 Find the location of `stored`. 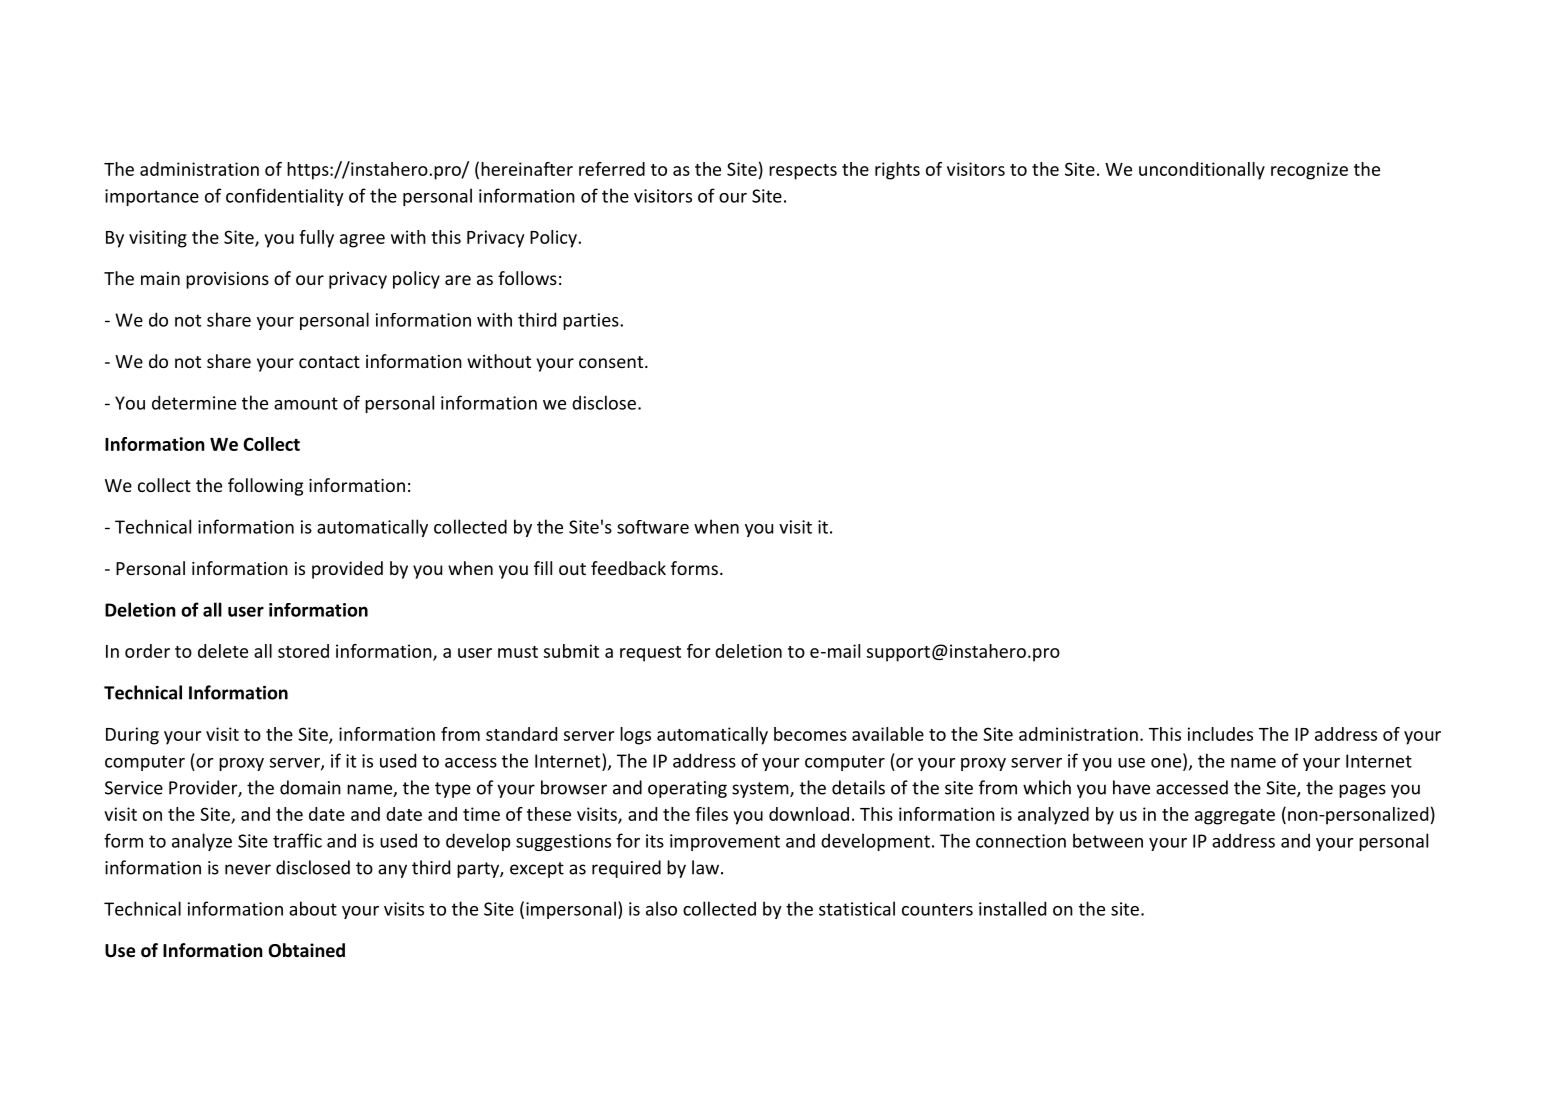

stored is located at coordinates (303, 651).
